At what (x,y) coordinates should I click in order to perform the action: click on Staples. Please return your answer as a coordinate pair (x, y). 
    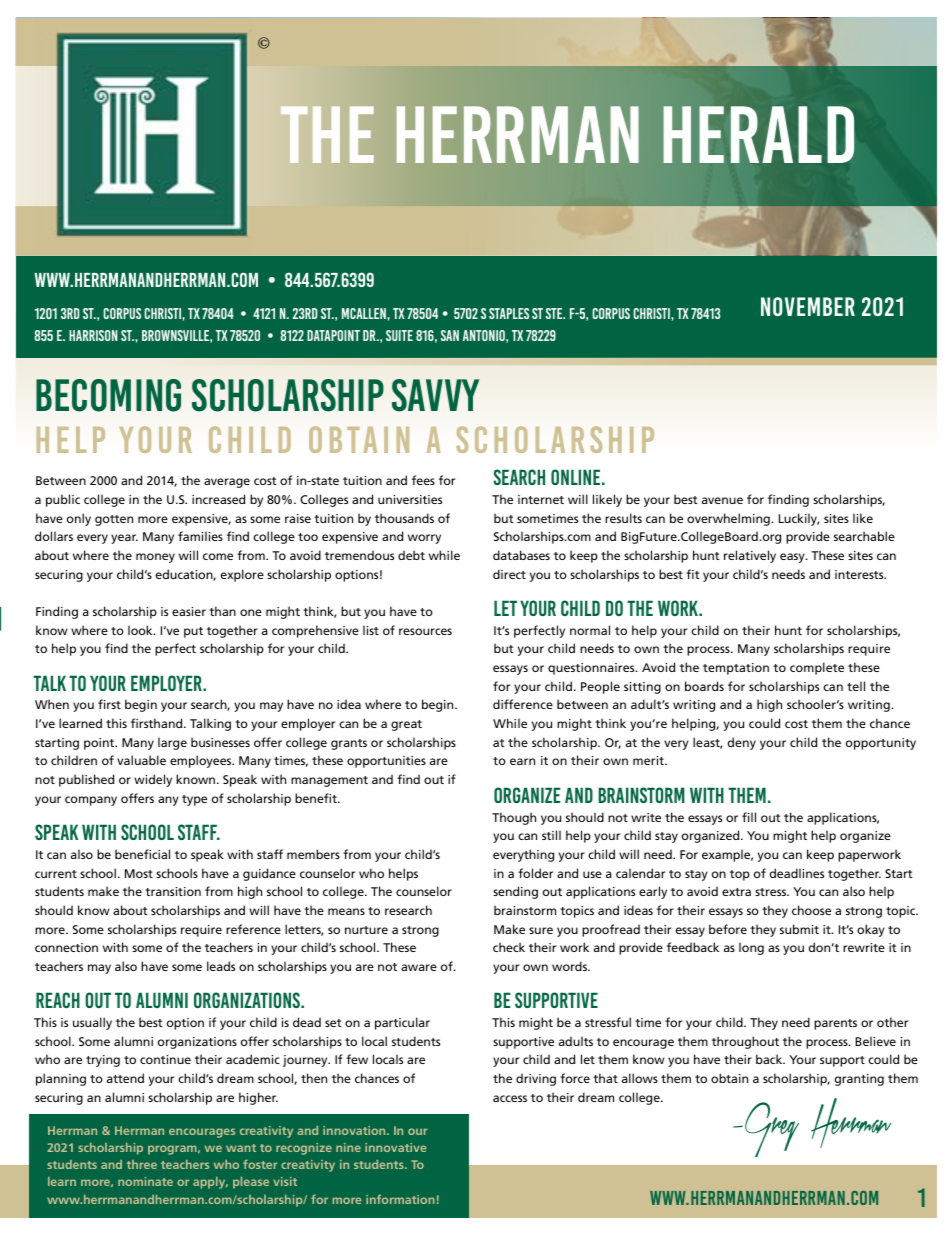
    Looking at the image, I should click on (509, 313).
